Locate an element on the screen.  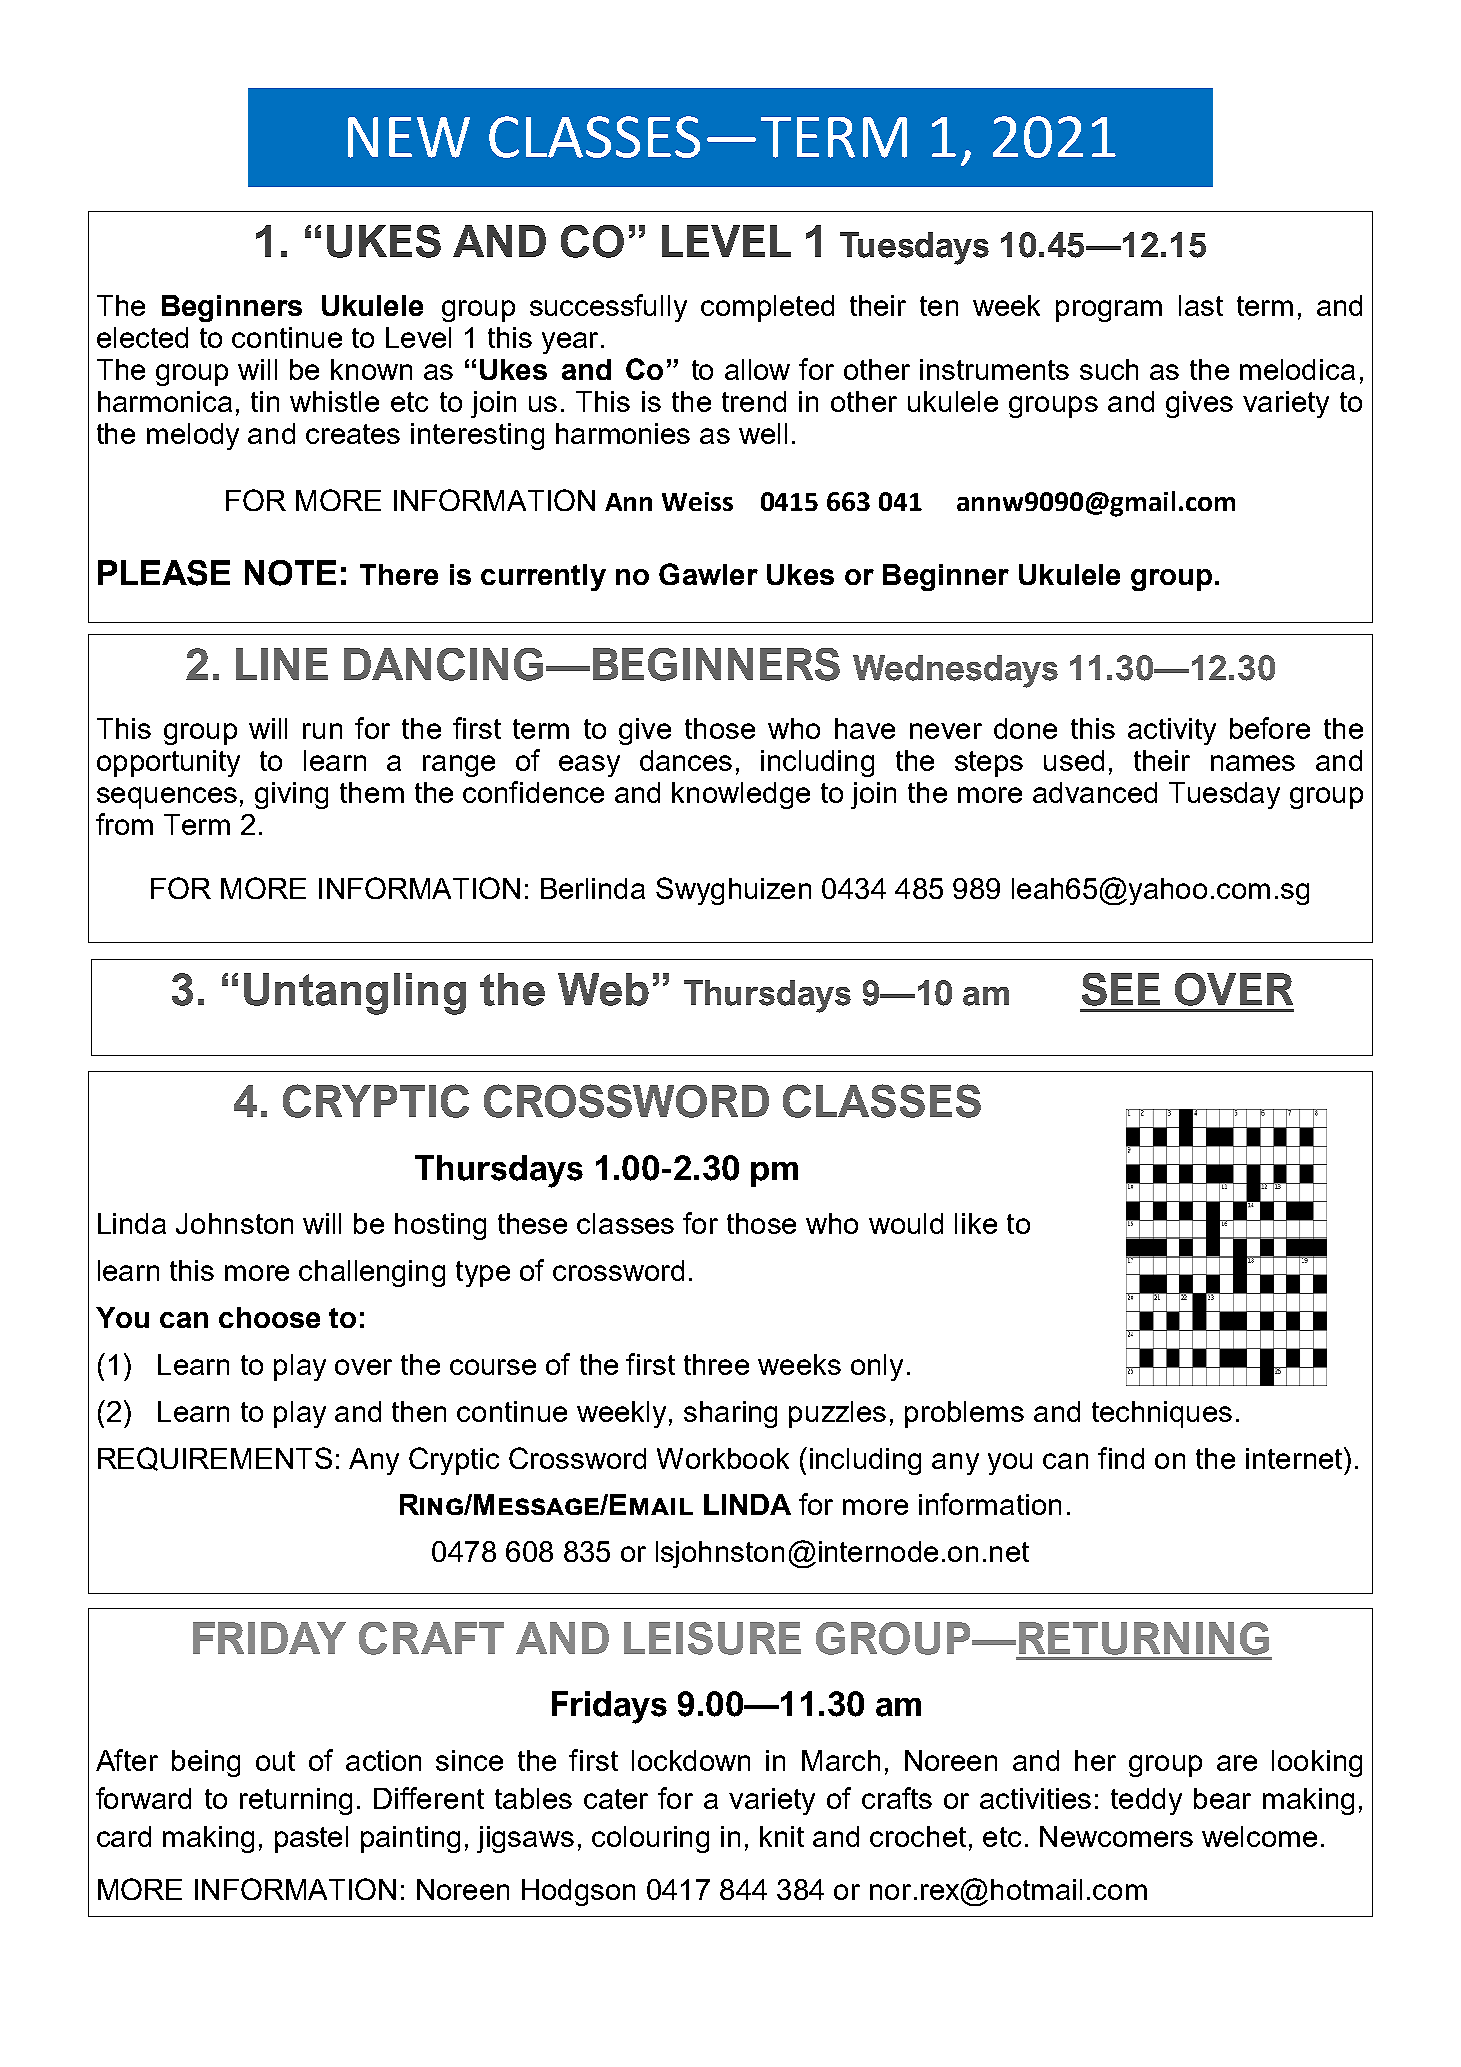
Workbook is located at coordinates (723, 1458).
